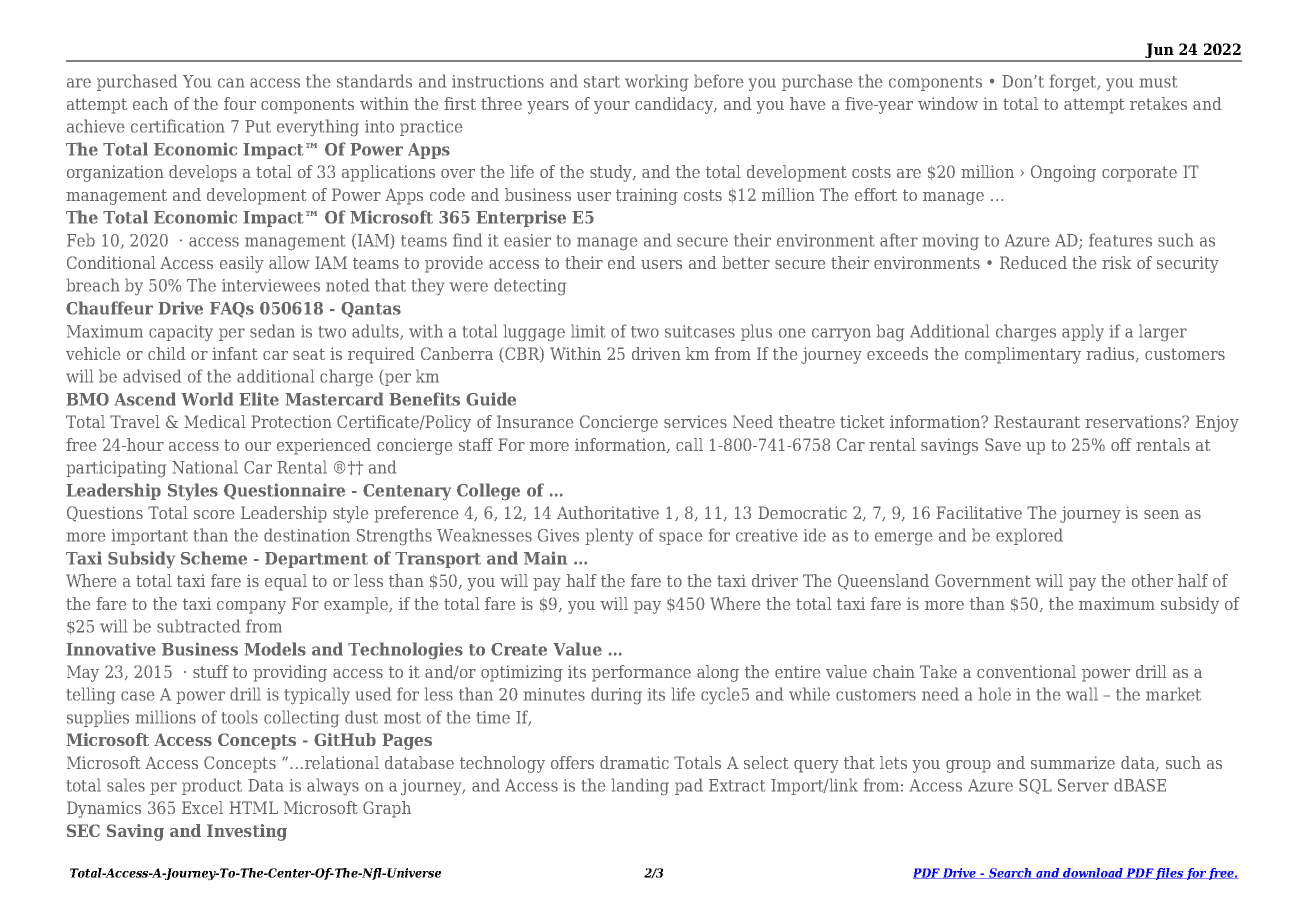 This screenshot has width=1308, height=924. Describe the element at coordinates (1093, 873) in the screenshot. I see `download` at that location.
